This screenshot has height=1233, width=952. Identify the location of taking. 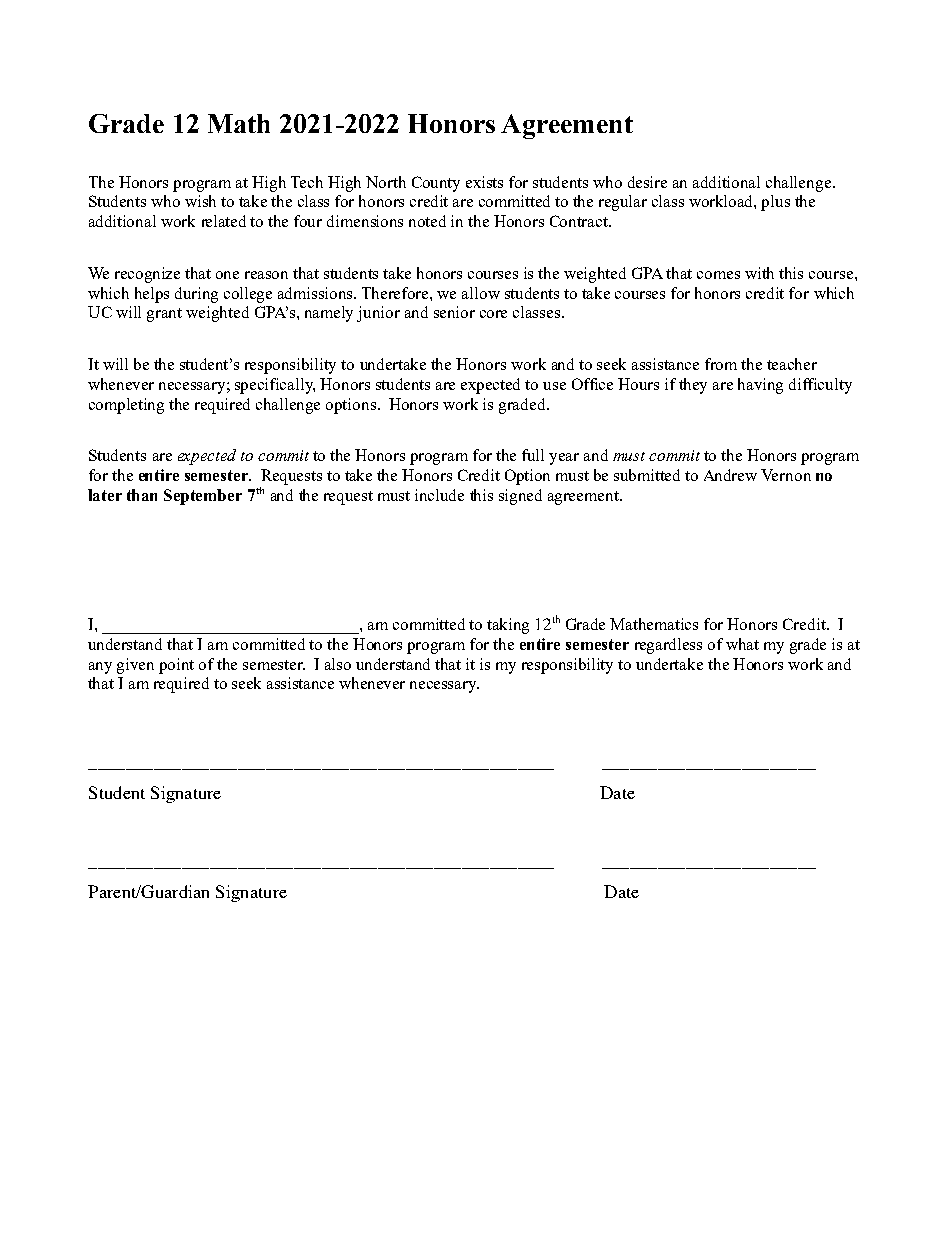
(508, 626).
